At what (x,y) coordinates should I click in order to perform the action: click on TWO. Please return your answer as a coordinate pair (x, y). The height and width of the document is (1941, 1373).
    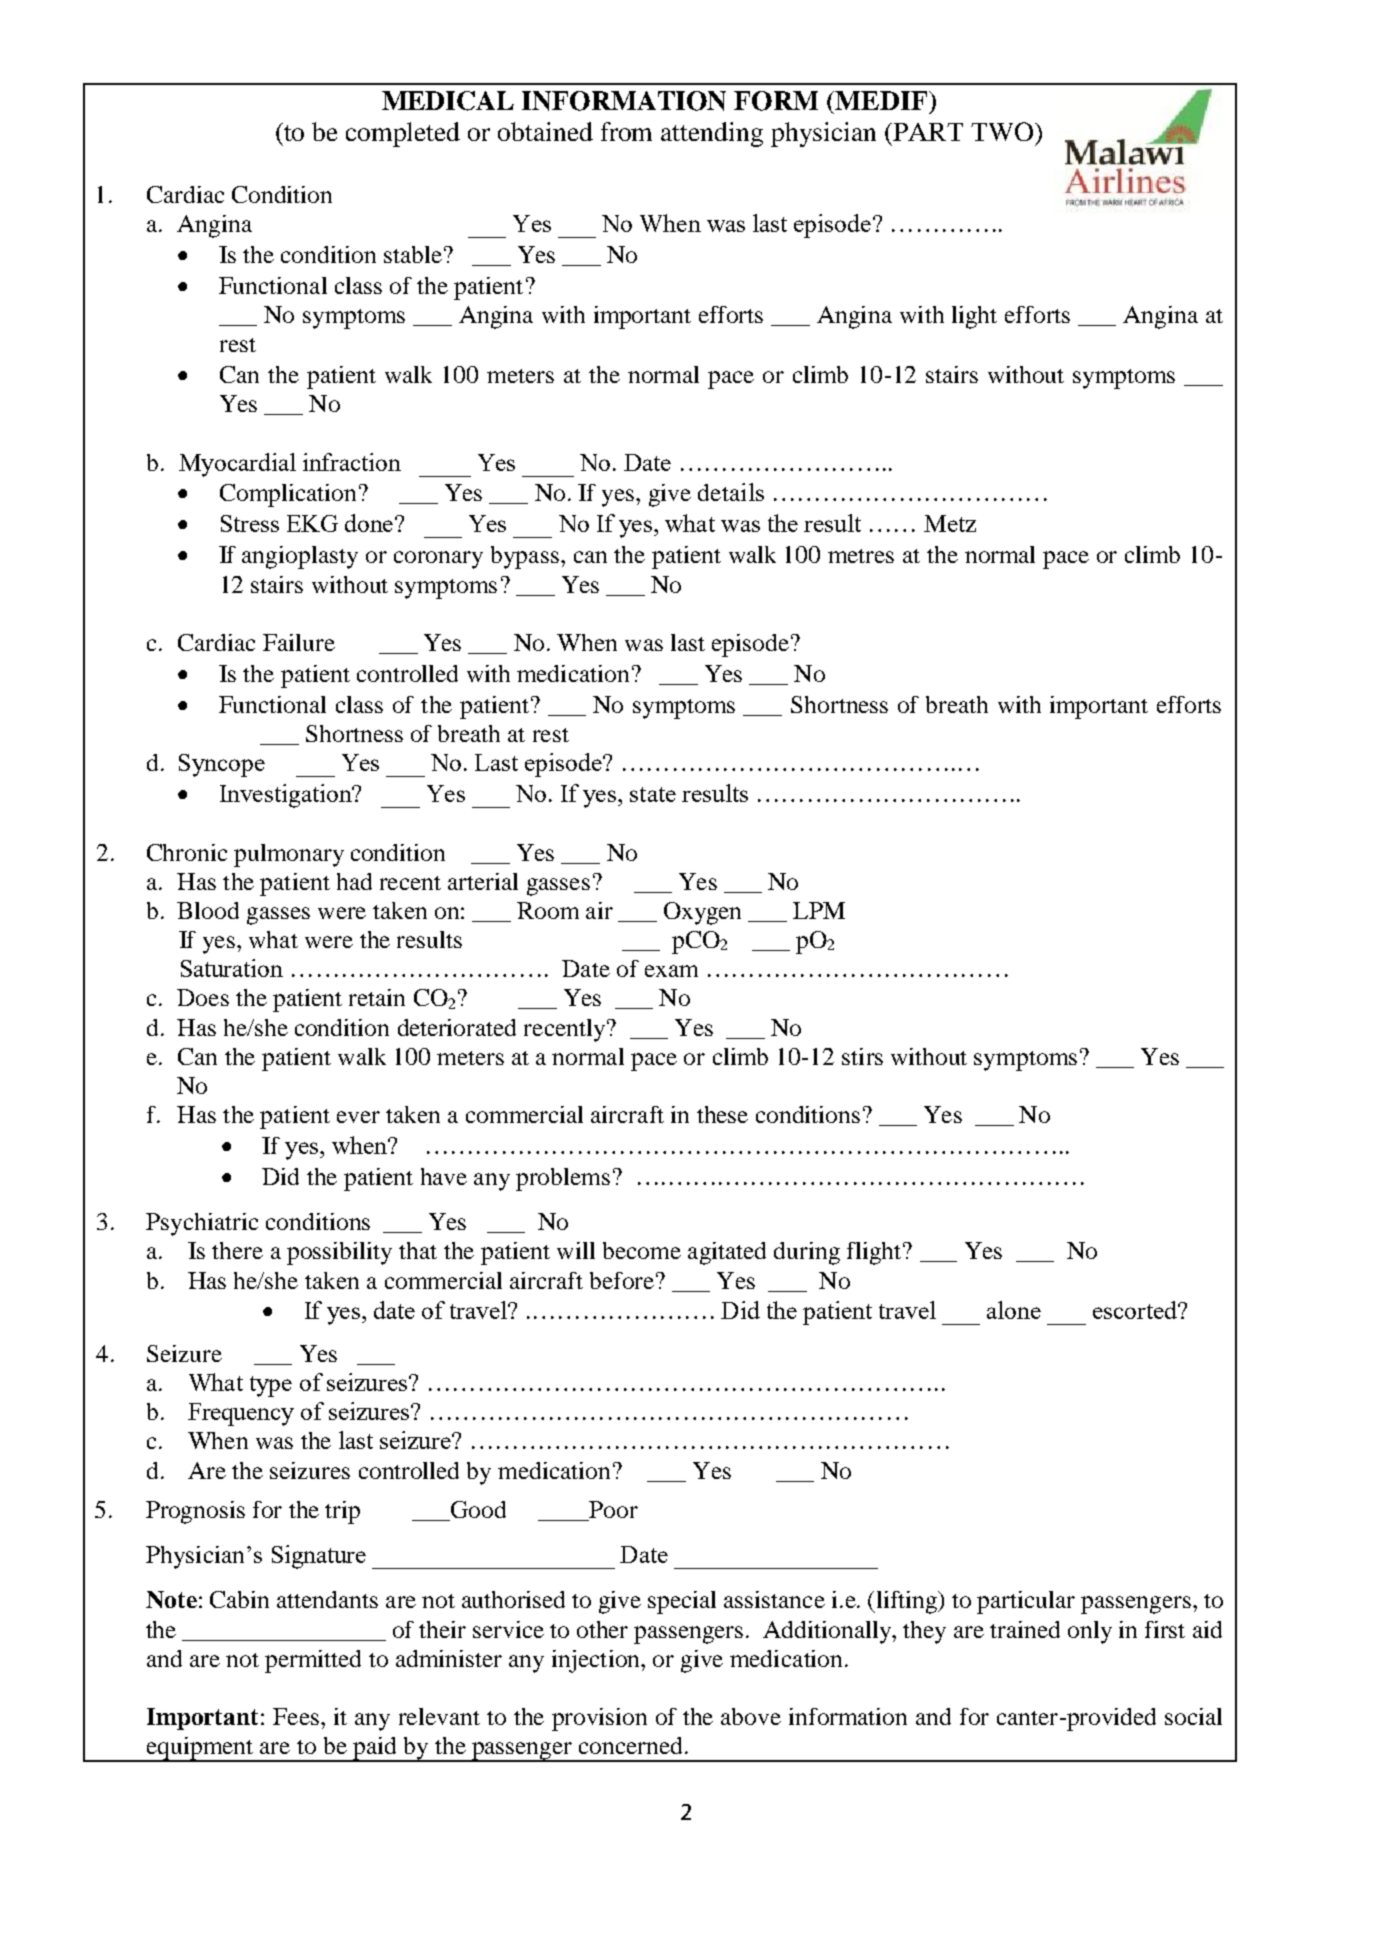
    Looking at the image, I should click on (1002, 131).
